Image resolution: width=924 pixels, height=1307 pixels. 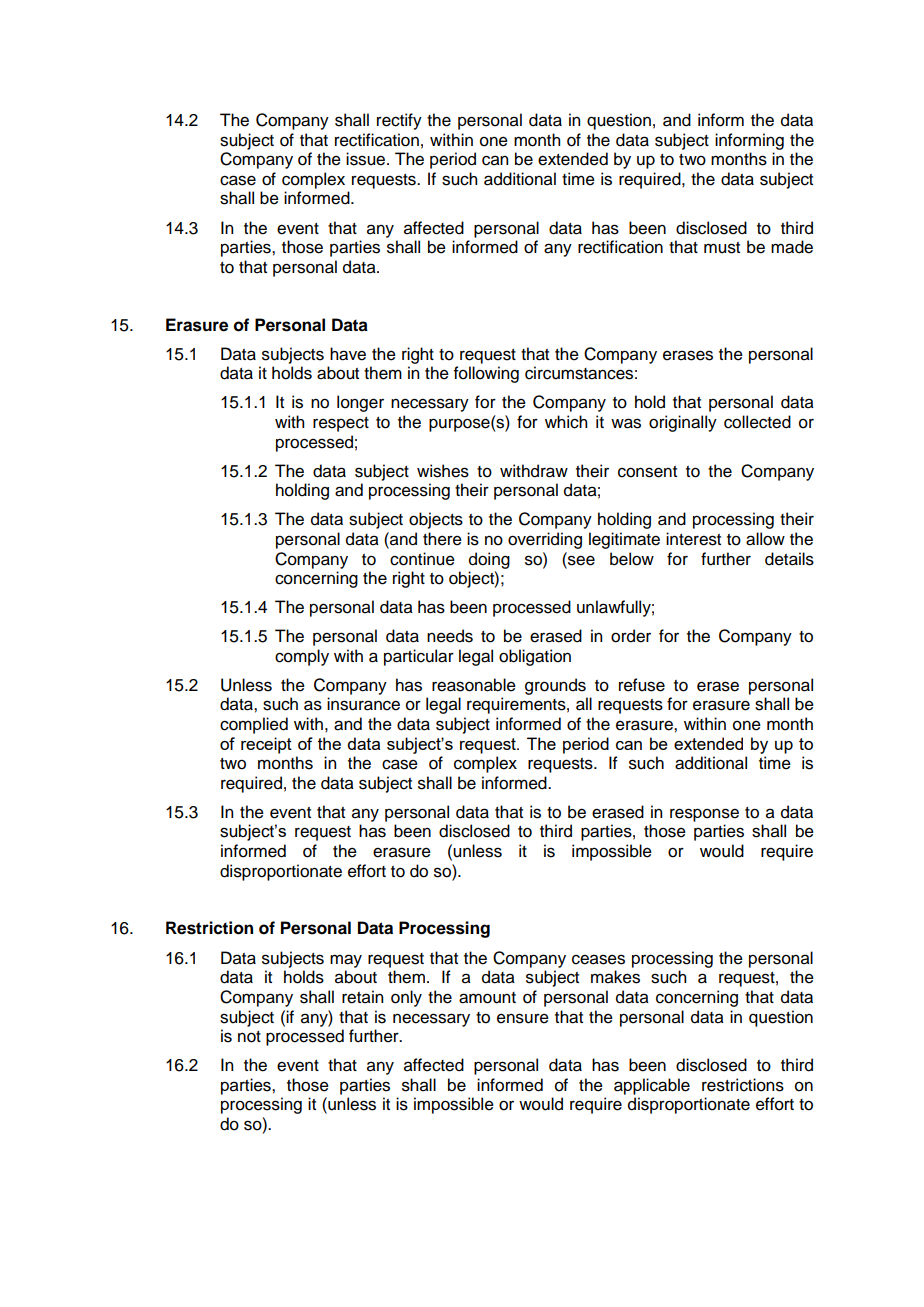 What do you see at coordinates (757, 422) in the image?
I see `collected` at bounding box center [757, 422].
